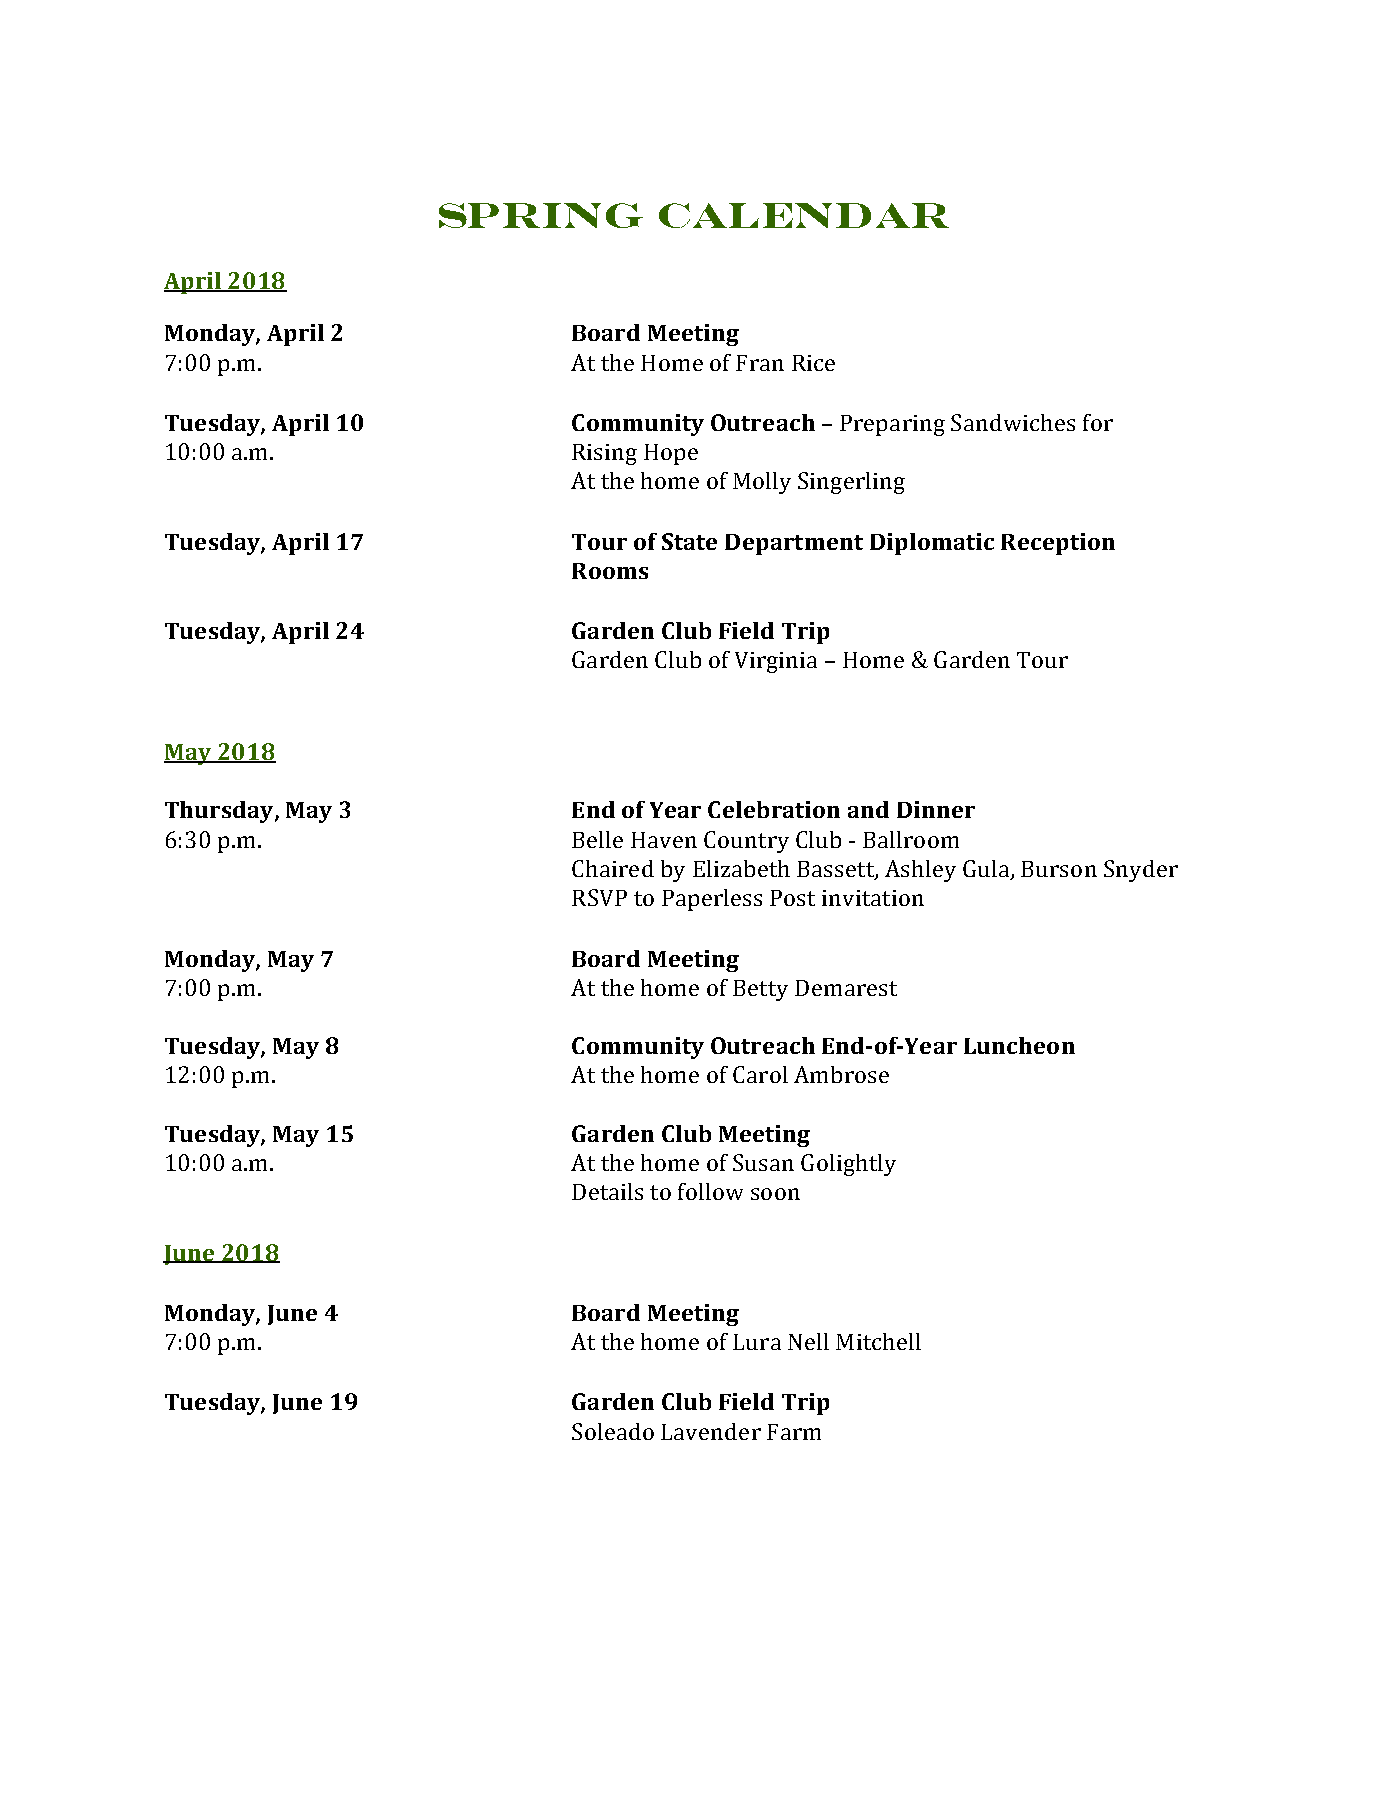  What do you see at coordinates (776, 662) in the document?
I see `Virginia` at bounding box center [776, 662].
